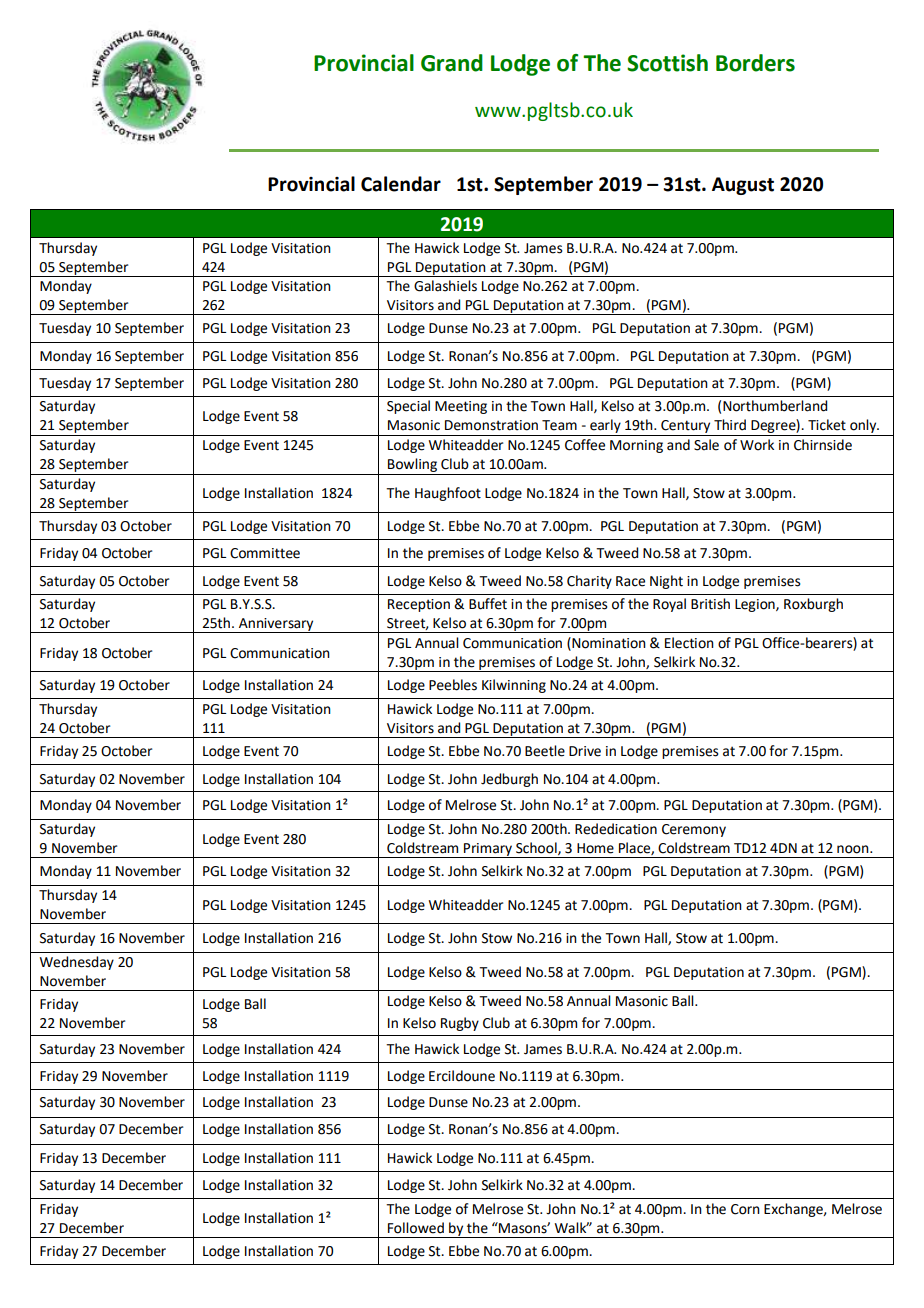 The width and height of the page is (924, 1308). I want to click on Primary, so click(488, 850).
